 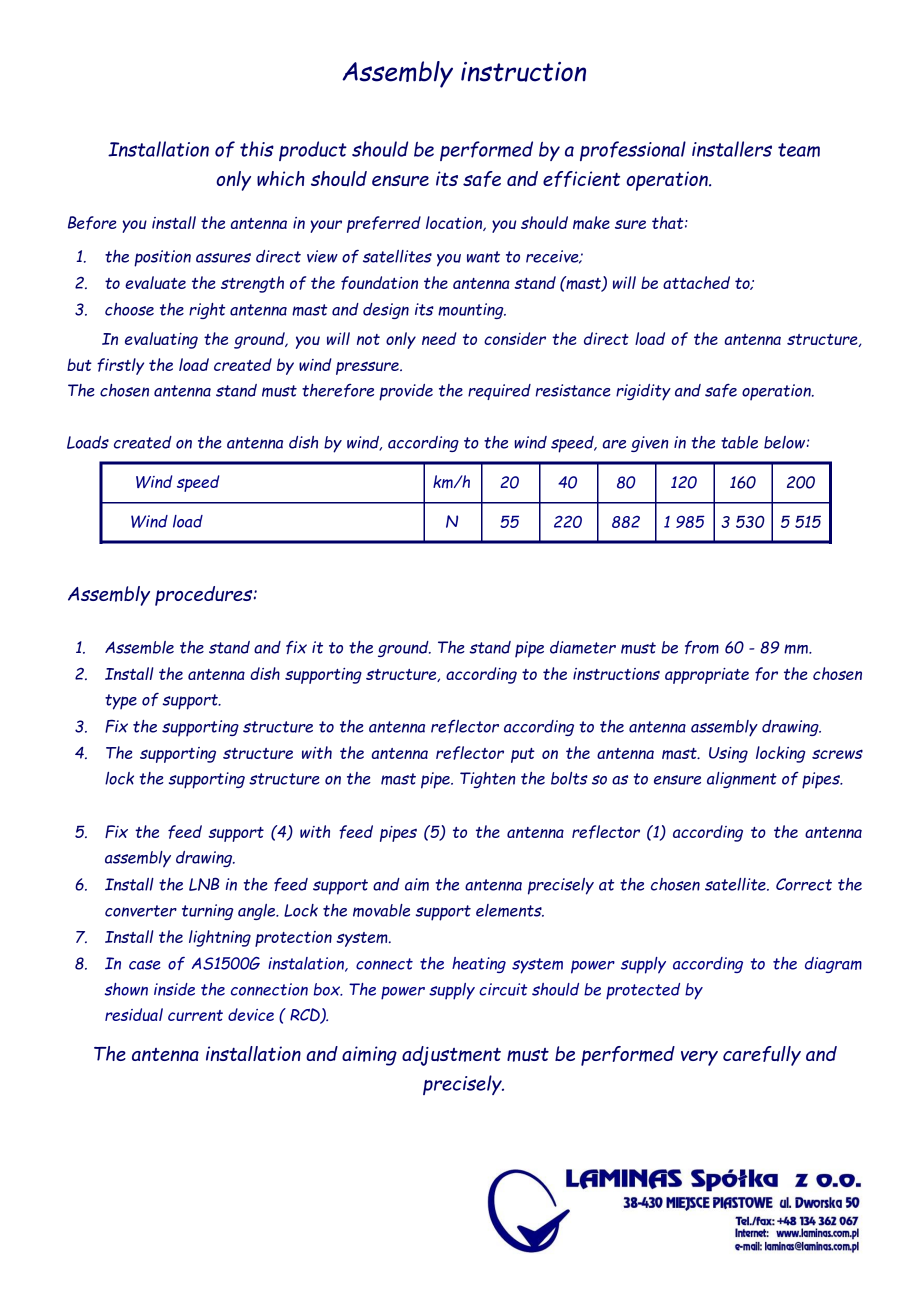 What do you see at coordinates (728, 755) in the document?
I see `Using` at bounding box center [728, 755].
